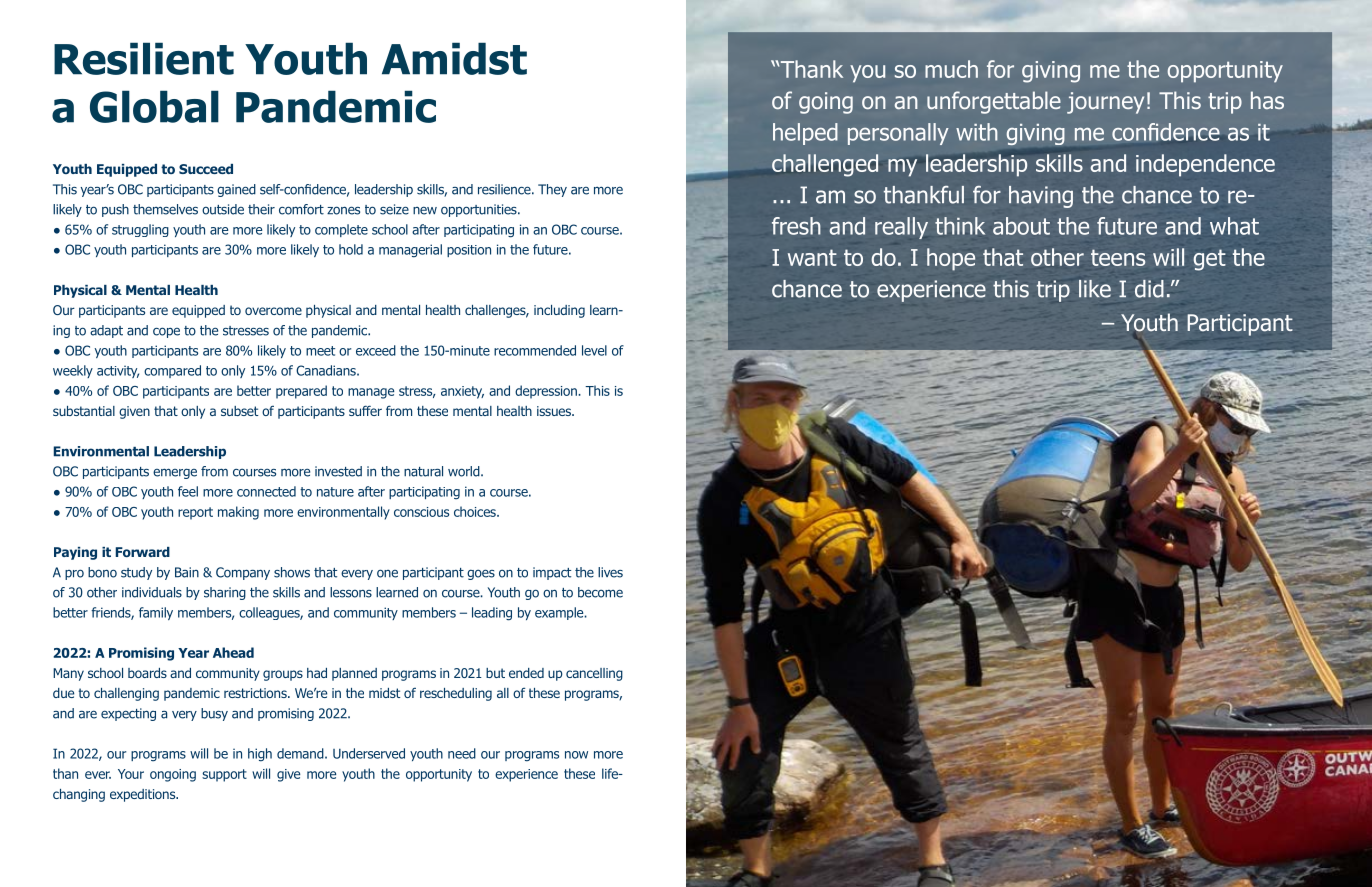 The image size is (1372, 887). What do you see at coordinates (805, 134) in the screenshot?
I see `helped` at bounding box center [805, 134].
